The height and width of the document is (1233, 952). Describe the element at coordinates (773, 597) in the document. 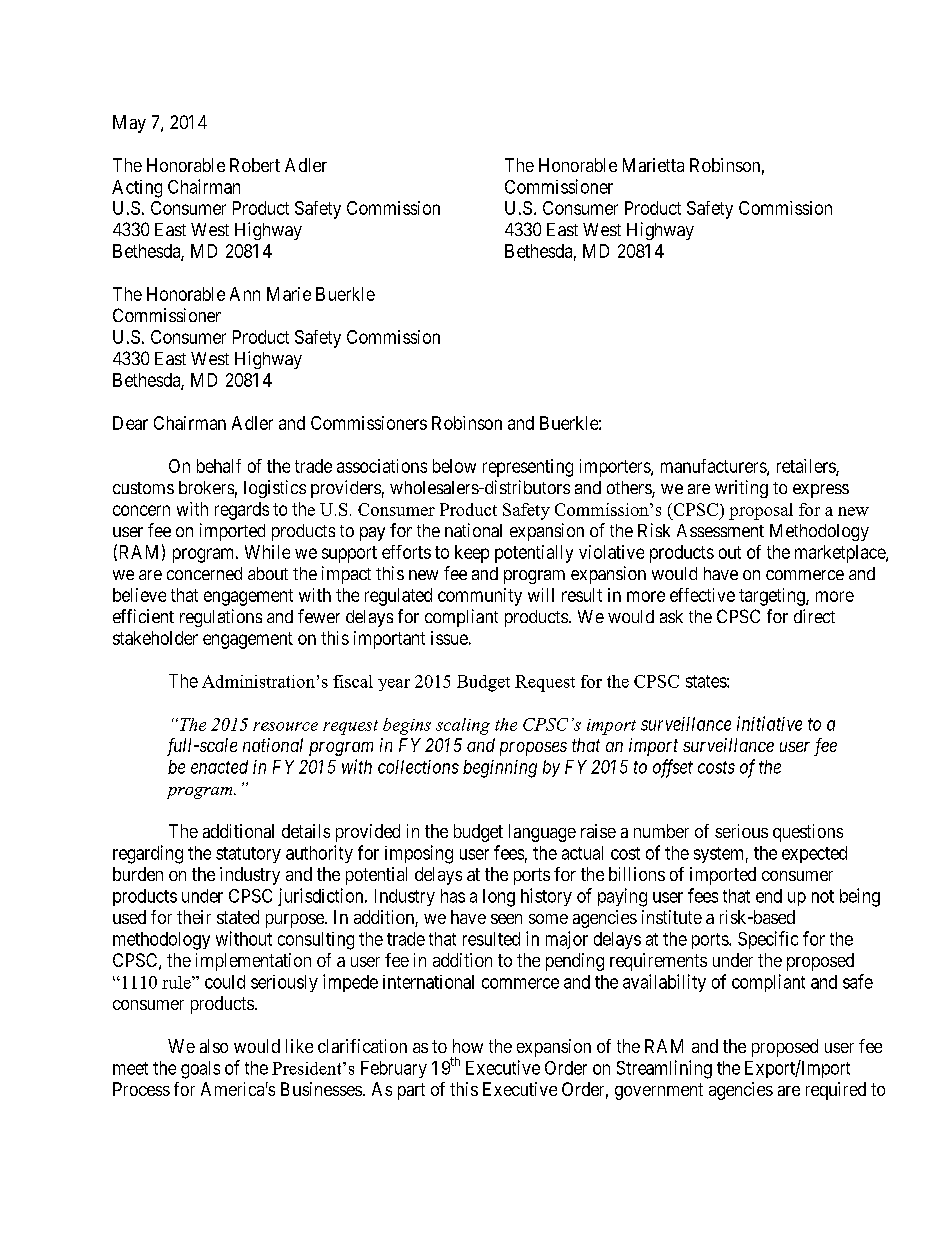

I see `targeting` at that location.
